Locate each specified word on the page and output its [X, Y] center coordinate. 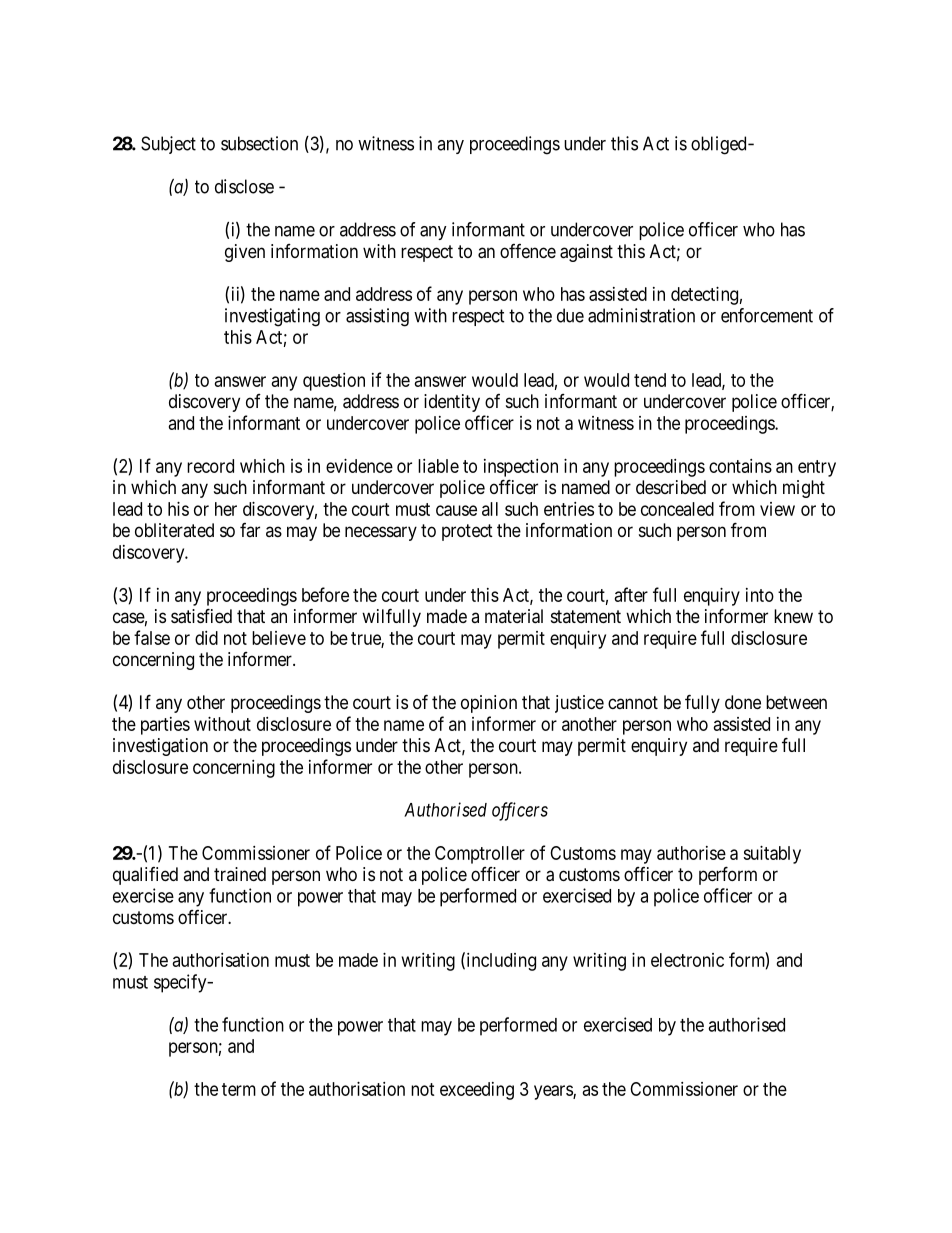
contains [740, 466]
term [239, 1089]
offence [528, 251]
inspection [521, 468]
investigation [160, 747]
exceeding [477, 1091]
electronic [687, 960]
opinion [489, 704]
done [743, 702]
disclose [244, 186]
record [210, 466]
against [586, 253]
